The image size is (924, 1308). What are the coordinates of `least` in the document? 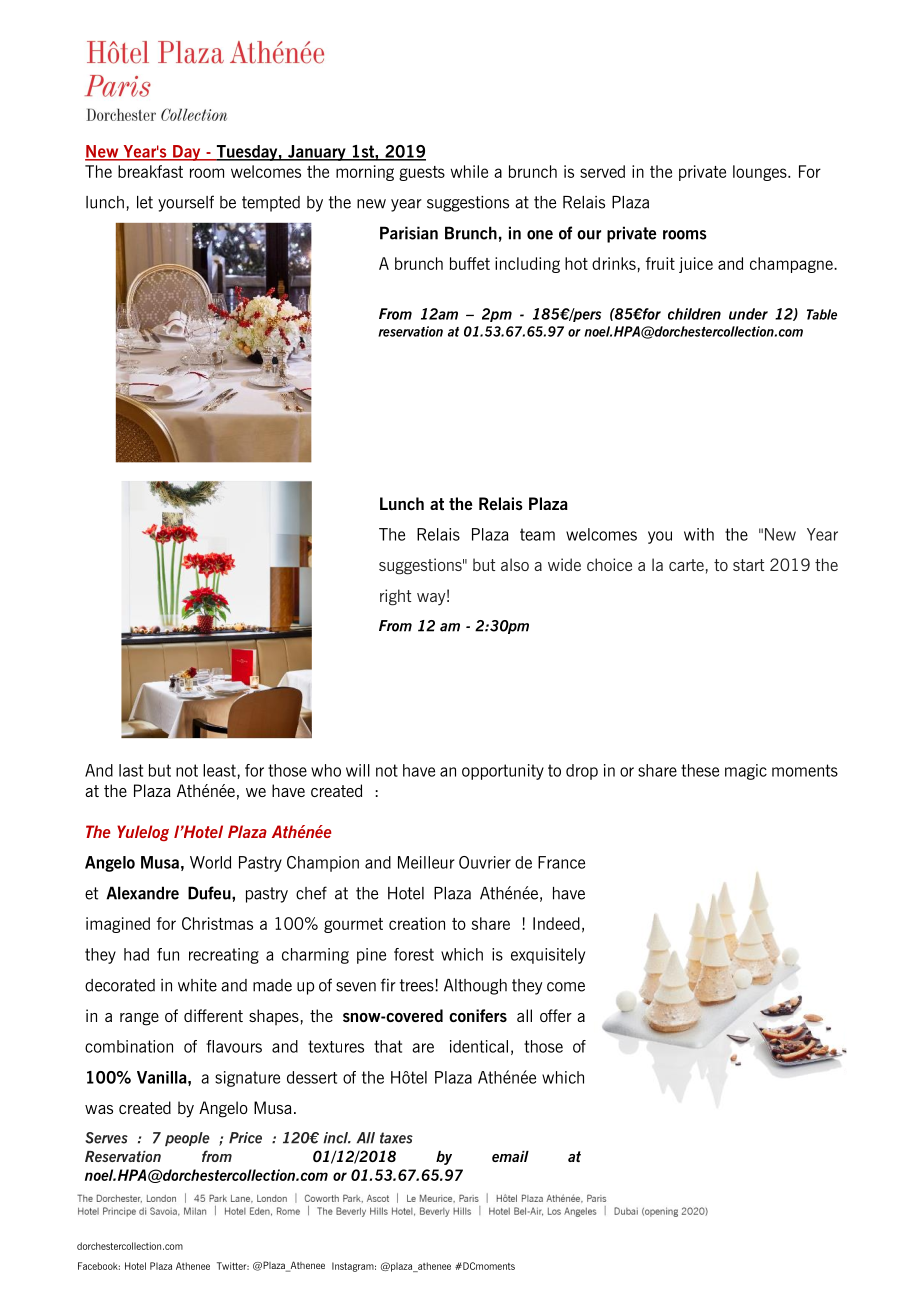 It's located at (219, 770).
